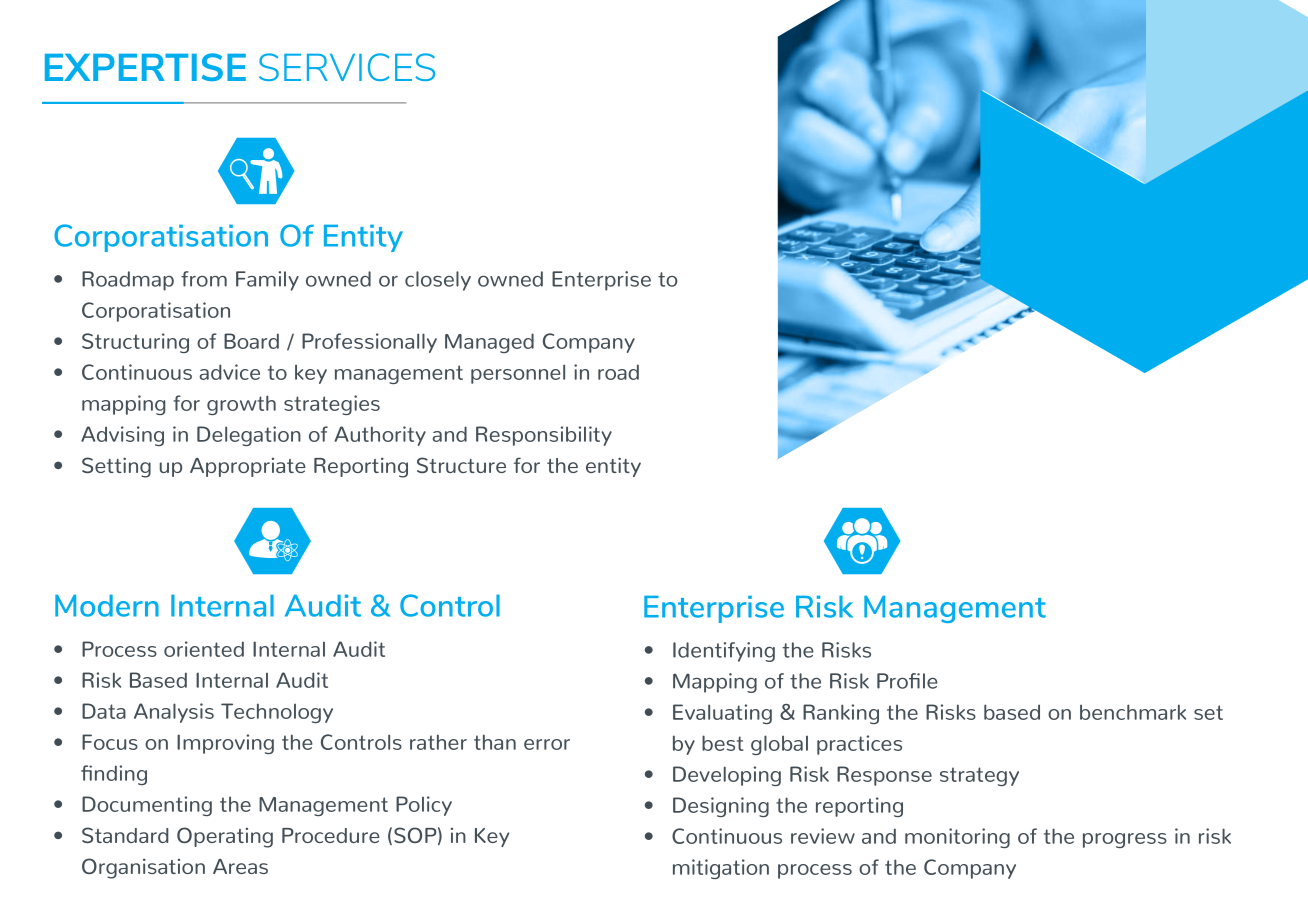 Image resolution: width=1308 pixels, height=924 pixels. Describe the element at coordinates (347, 67) in the page. I see `SERVICES` at that location.
